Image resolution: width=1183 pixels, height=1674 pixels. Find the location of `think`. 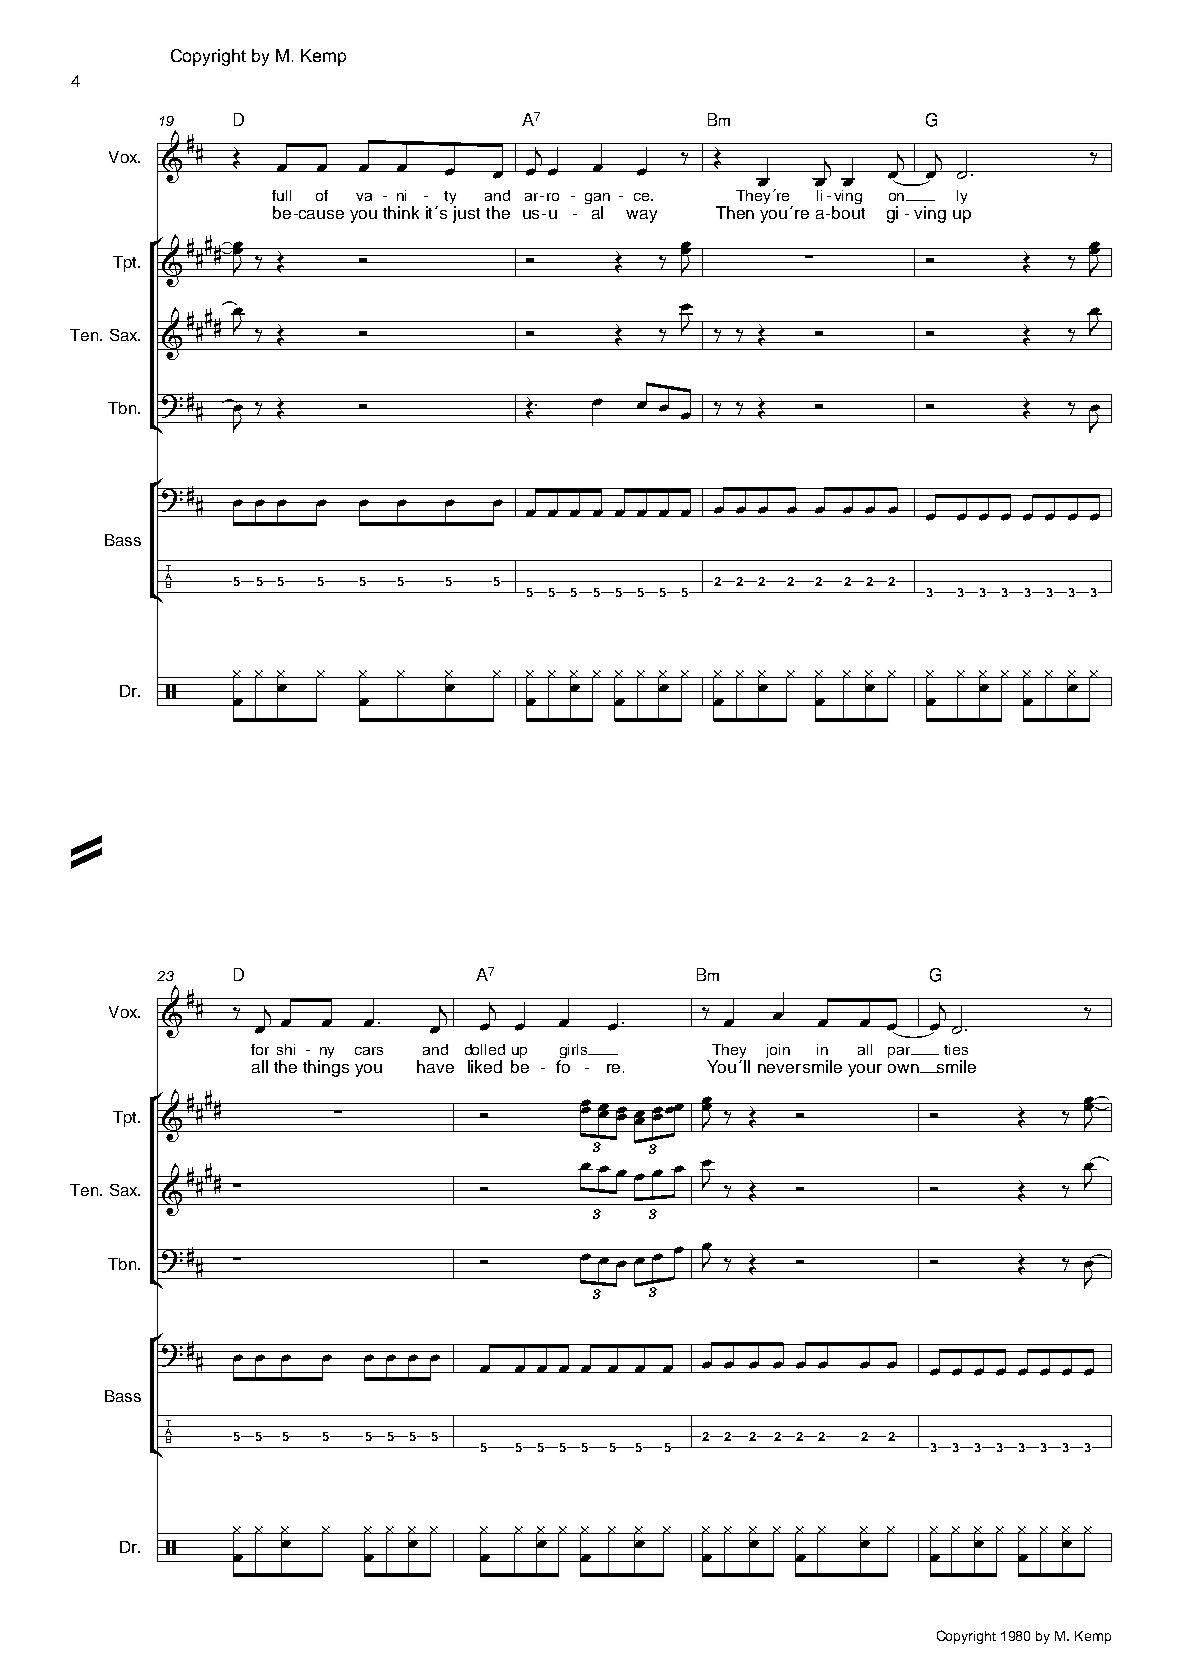

think is located at coordinates (401, 212).
